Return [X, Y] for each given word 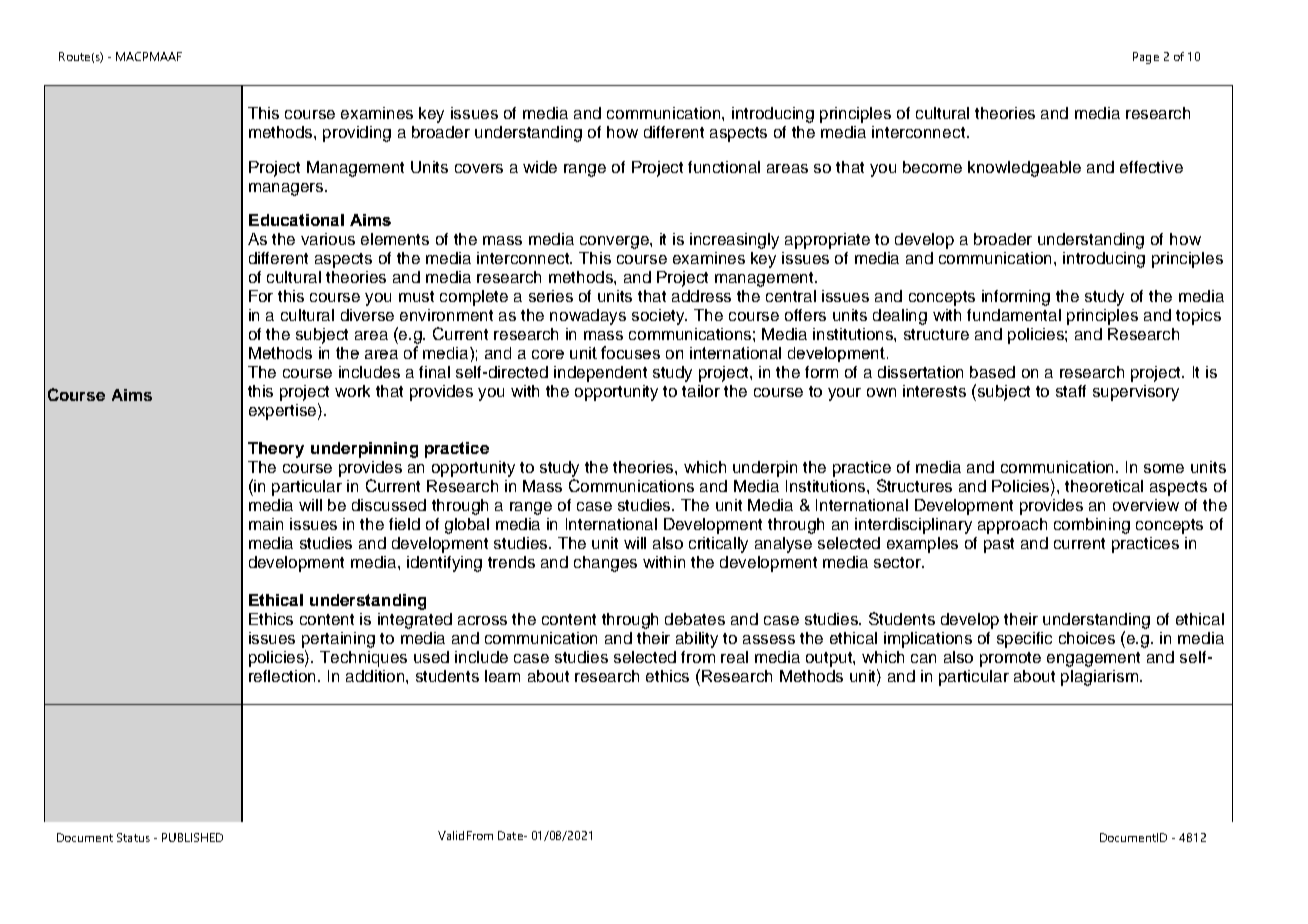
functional [724, 167]
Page [1146, 58]
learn [502, 676]
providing [357, 134]
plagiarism [1101, 678]
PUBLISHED [192, 837]
